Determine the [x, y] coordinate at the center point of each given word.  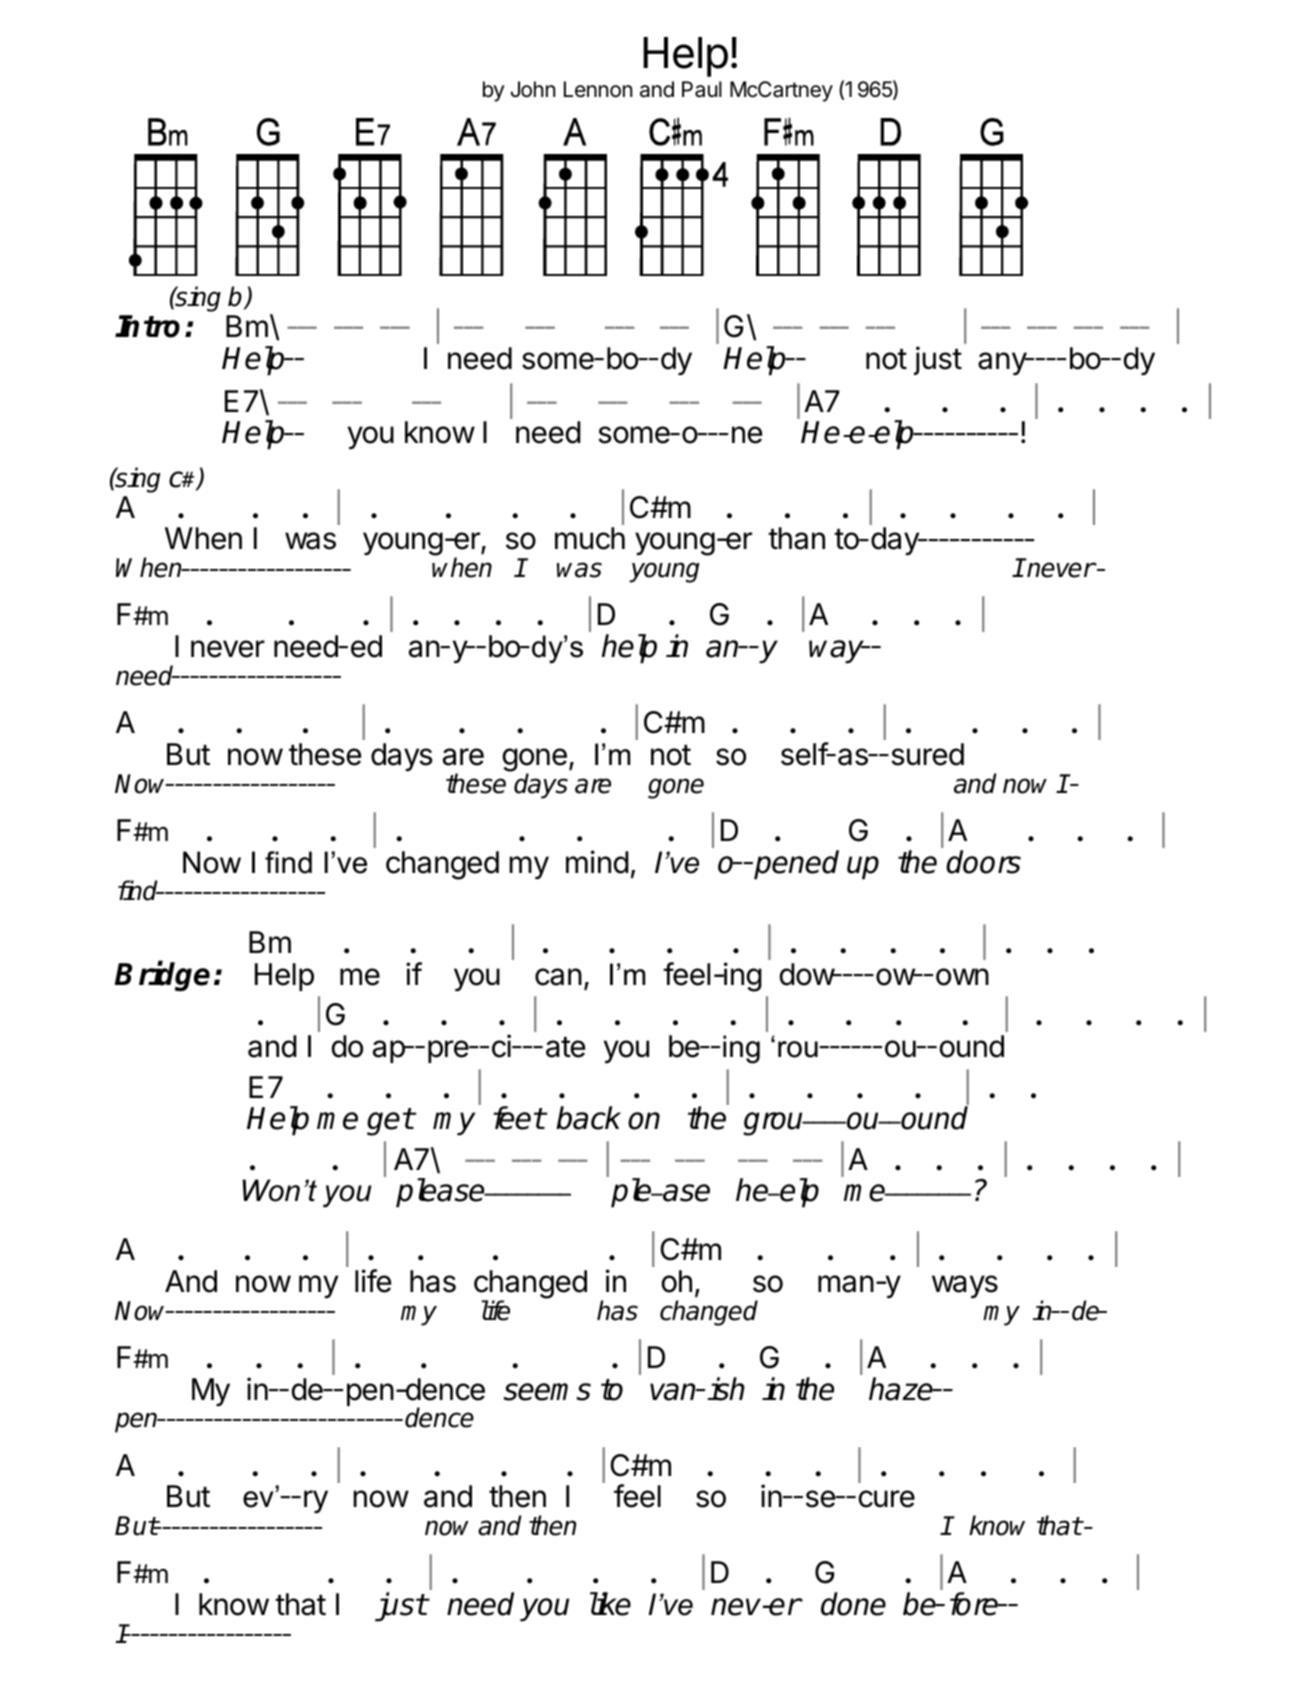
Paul [702, 89]
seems [547, 1392]
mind [597, 862]
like [610, 1604]
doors [983, 862]
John [533, 89]
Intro [147, 326]
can [558, 977]
